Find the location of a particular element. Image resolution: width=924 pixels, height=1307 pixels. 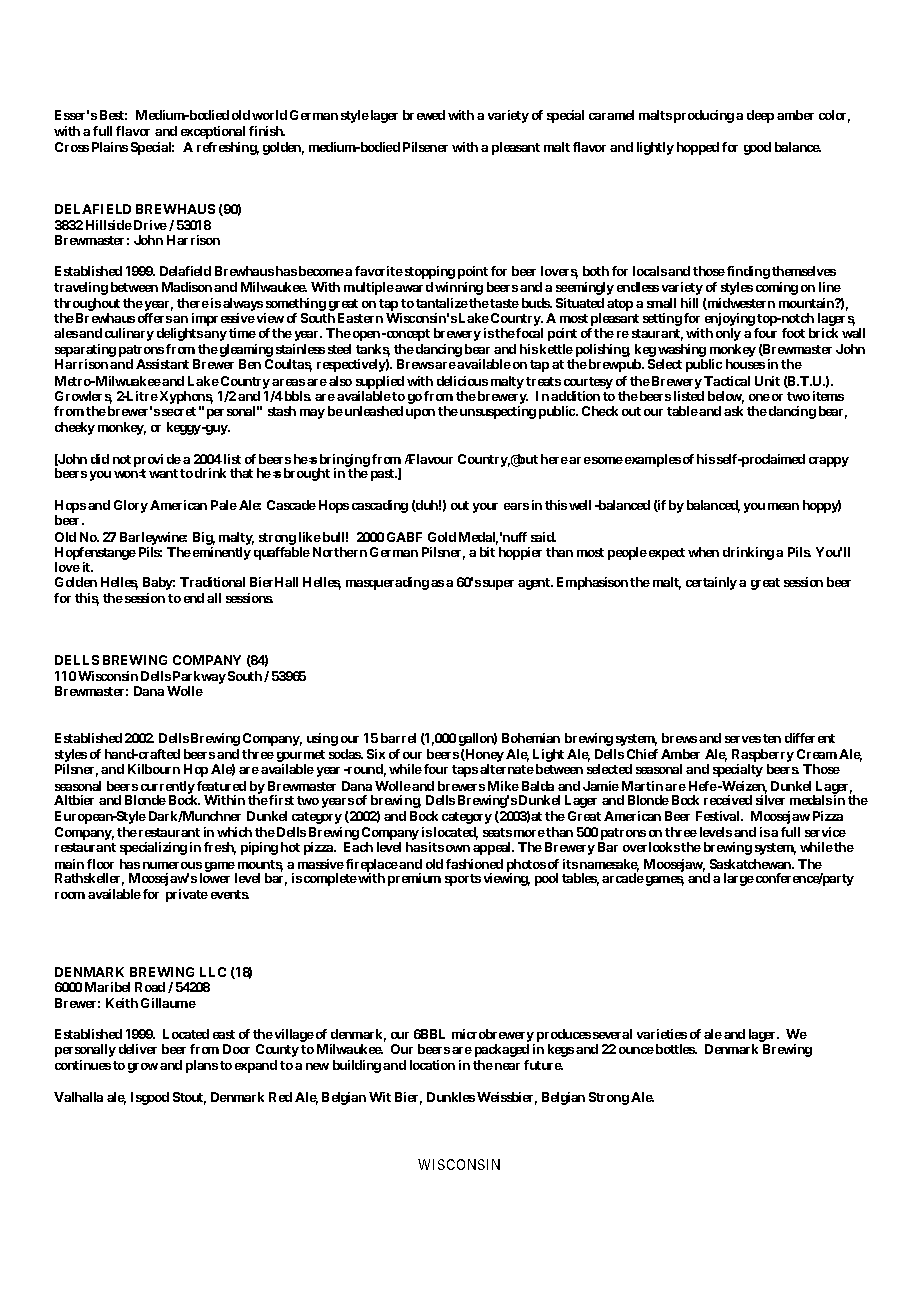

barrel is located at coordinates (398, 738).
